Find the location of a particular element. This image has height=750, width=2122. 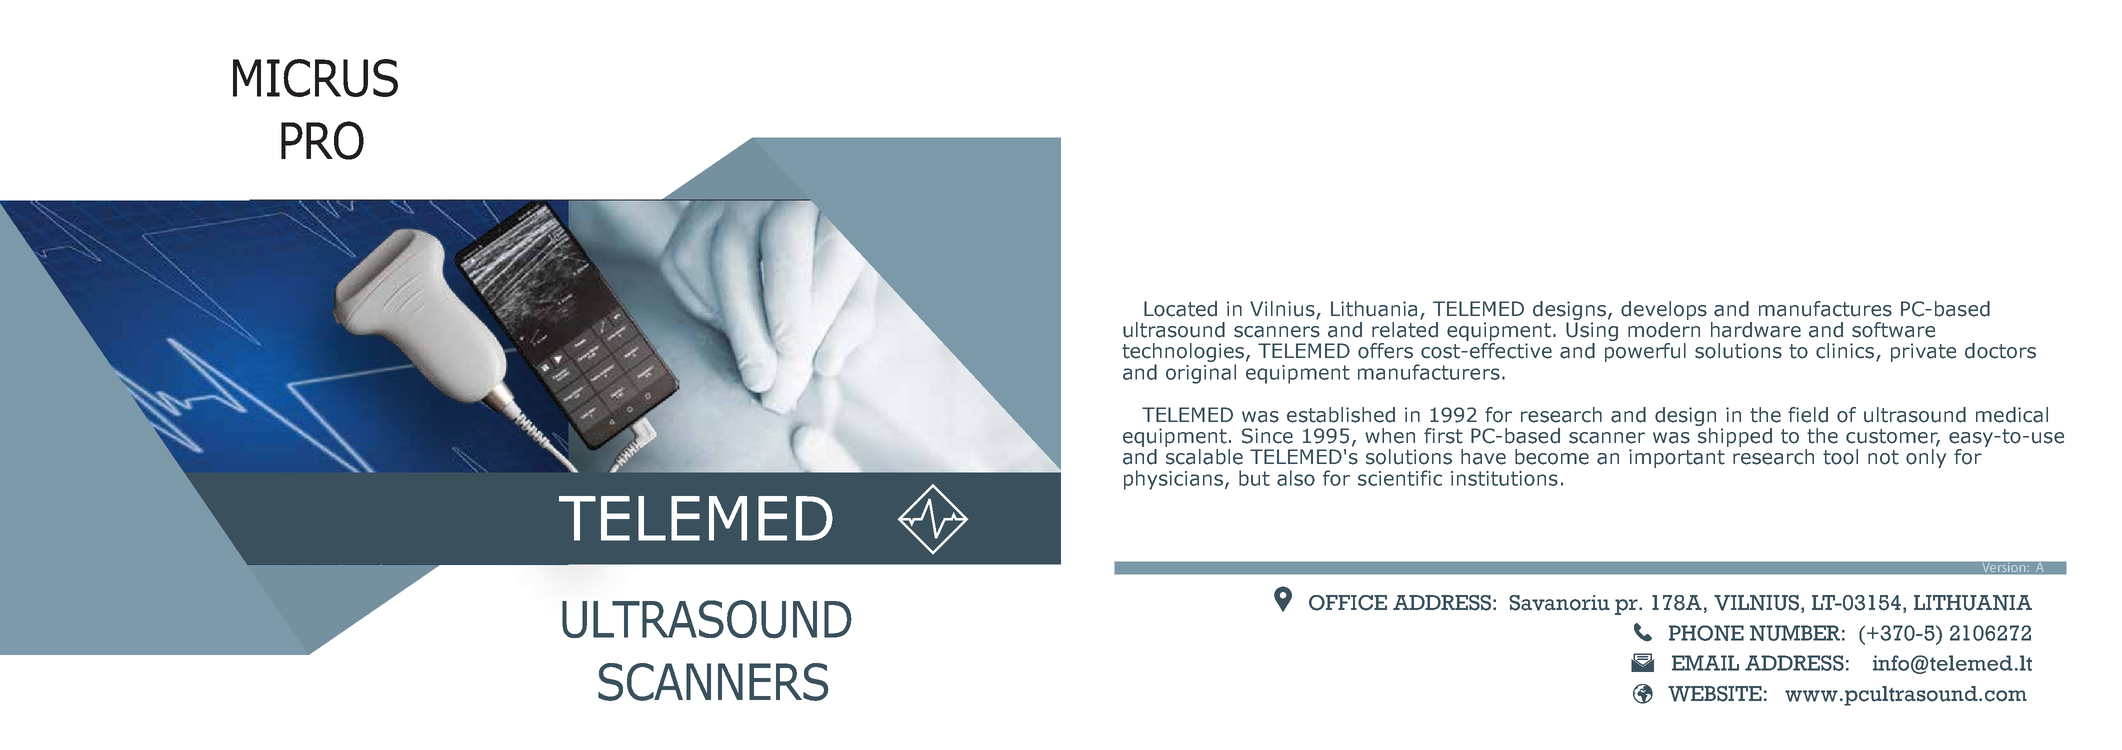

physicians is located at coordinates (1173, 480).
